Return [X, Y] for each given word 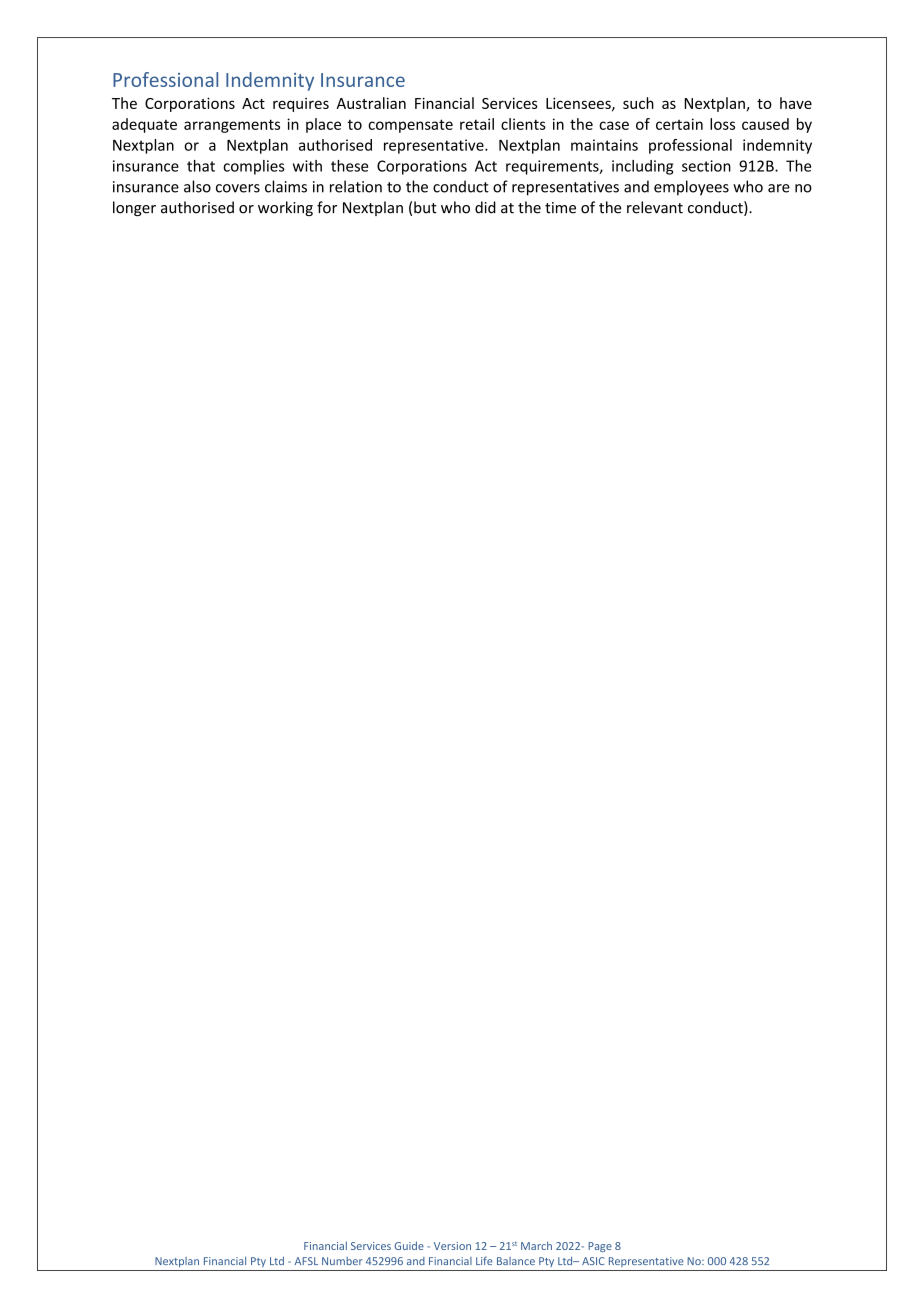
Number [342, 1261]
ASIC [593, 1261]
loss [722, 124]
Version [452, 1246]
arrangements [232, 126]
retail [477, 124]
